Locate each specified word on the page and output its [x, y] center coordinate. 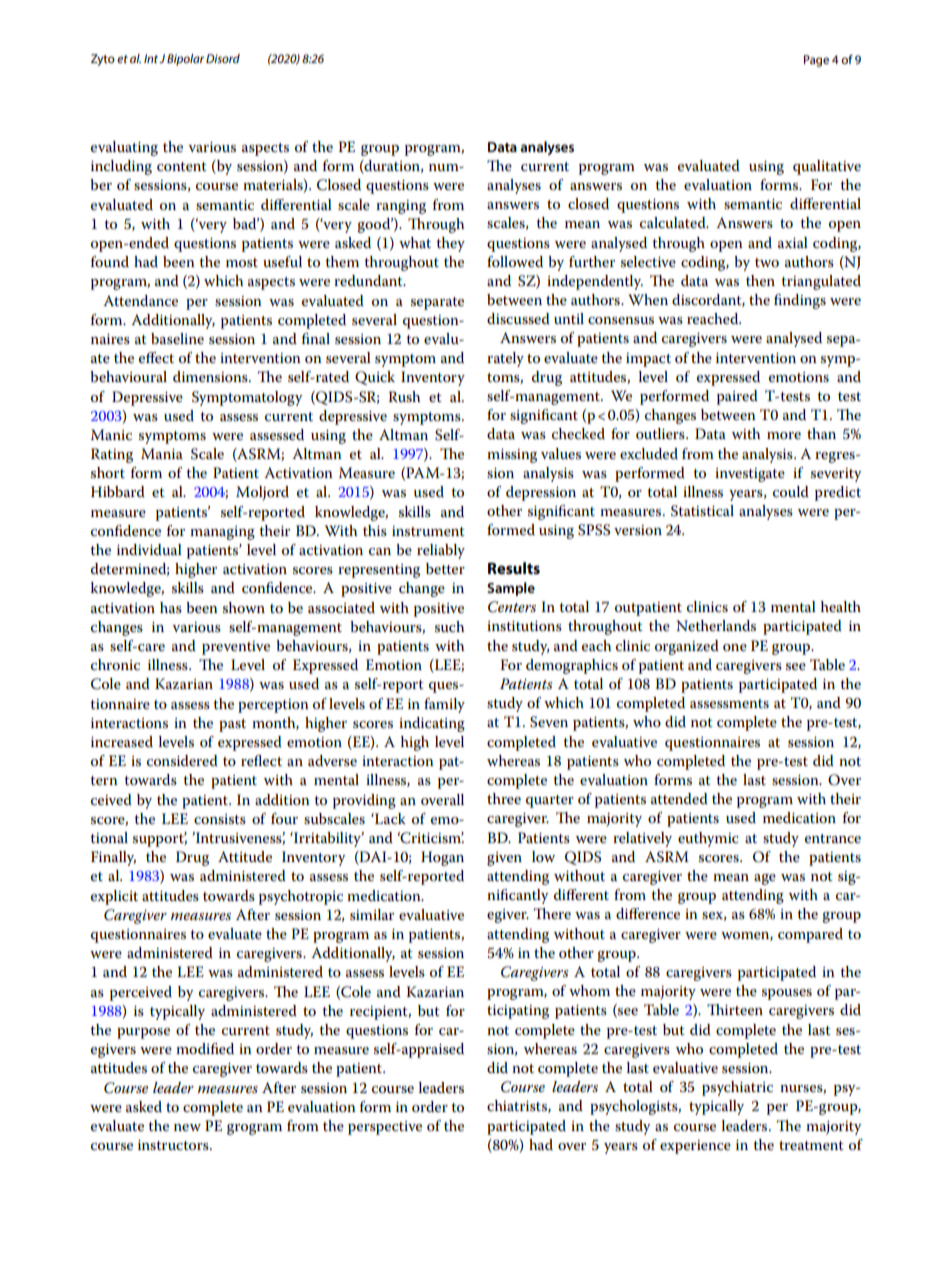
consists [220, 819]
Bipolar [185, 60]
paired [737, 397]
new [187, 1127]
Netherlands [716, 625]
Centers [512, 607]
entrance [833, 838]
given [504, 859]
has [171, 607]
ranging [401, 207]
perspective [385, 1128]
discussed [518, 318]
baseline [177, 338]
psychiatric [737, 1088]
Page [816, 61]
